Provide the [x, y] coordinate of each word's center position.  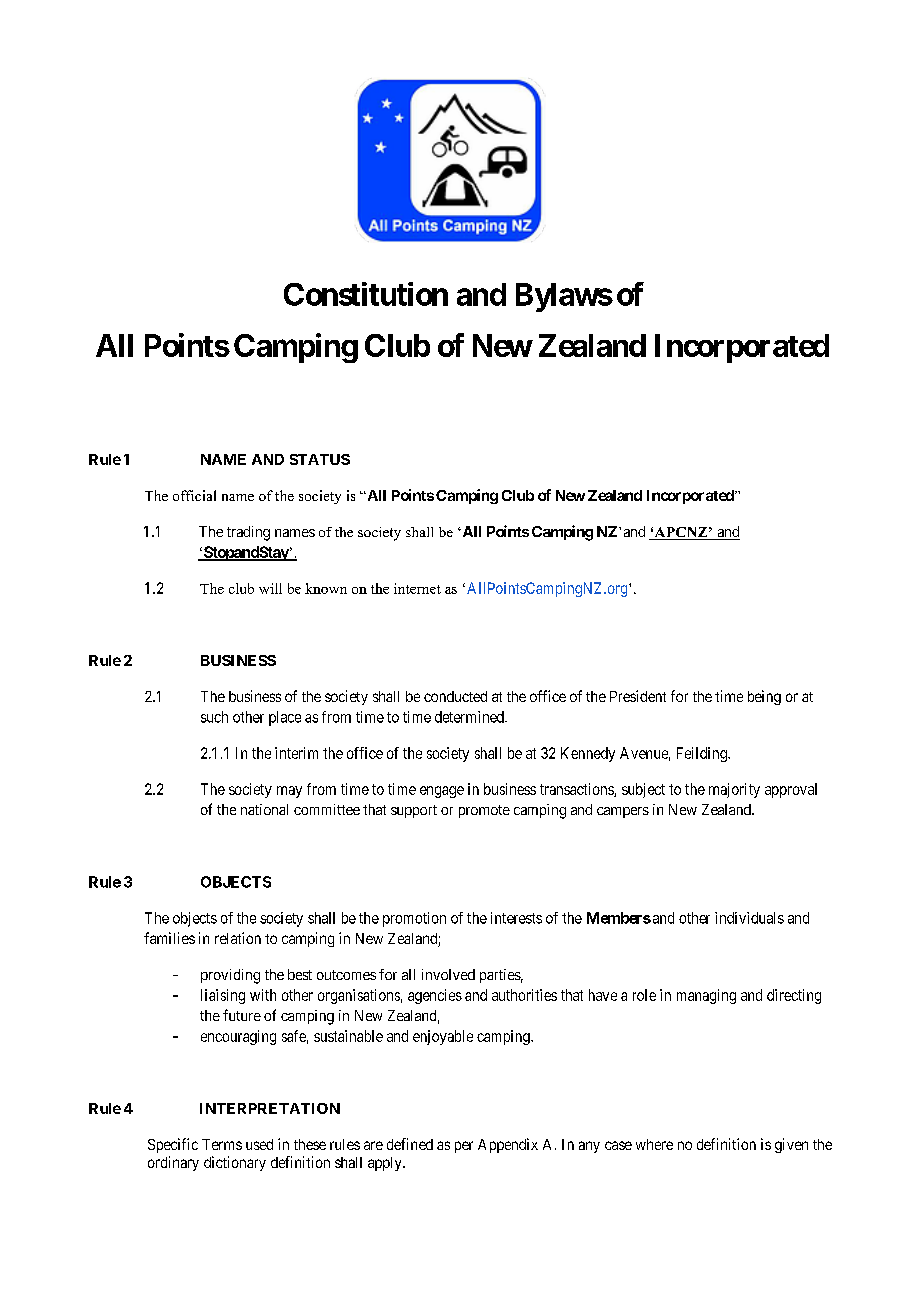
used [259, 1144]
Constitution [366, 294]
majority [734, 790]
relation [238, 938]
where [654, 1144]
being [764, 697]
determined [470, 717]
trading [248, 533]
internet [417, 588]
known [326, 588]
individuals [749, 918]
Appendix [508, 1145]
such [214, 717]
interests [516, 918]
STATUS [320, 459]
